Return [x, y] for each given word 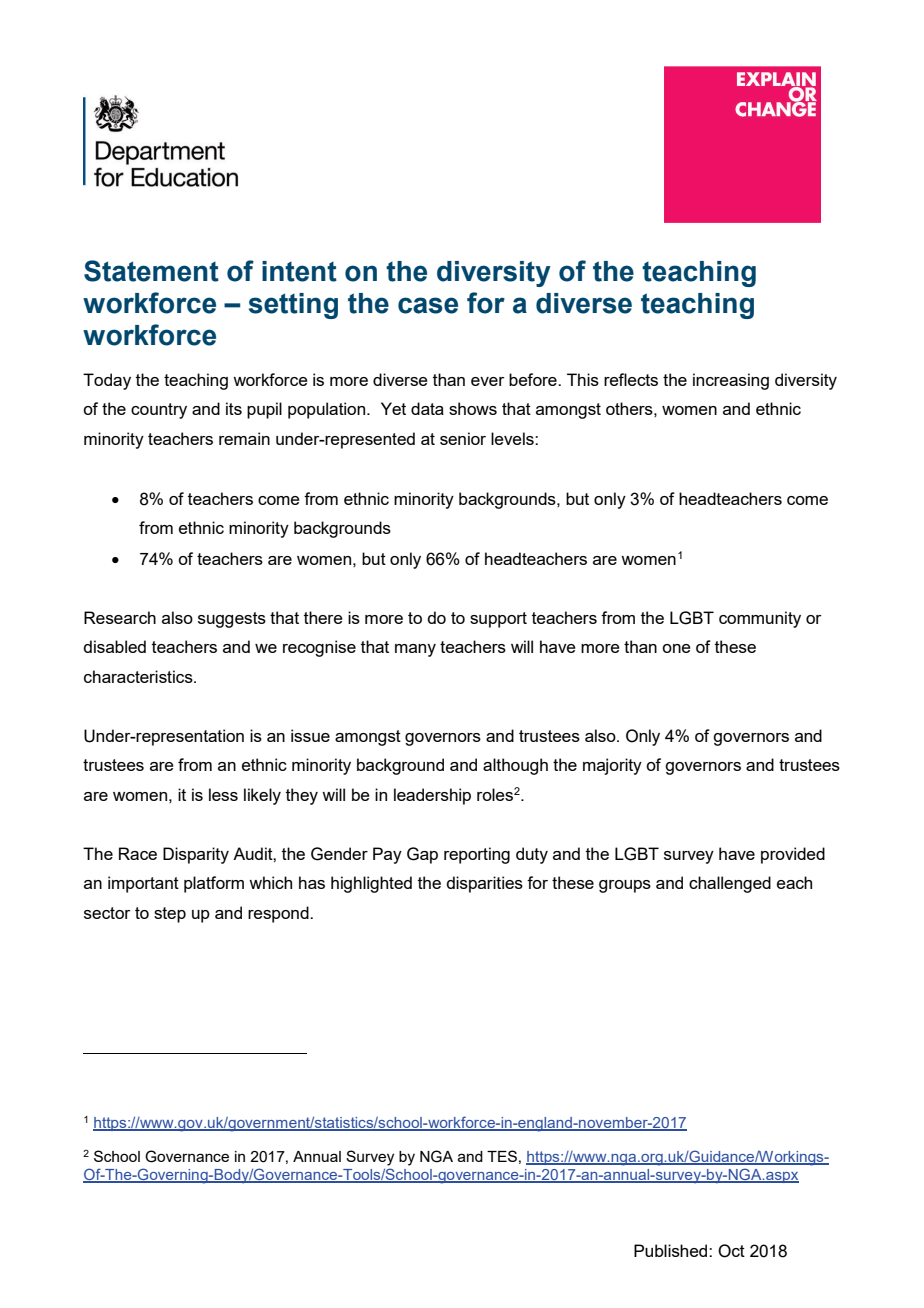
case [428, 305]
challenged [730, 884]
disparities [484, 884]
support [498, 620]
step [170, 915]
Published [672, 1250]
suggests [232, 620]
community [760, 619]
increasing [731, 381]
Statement [151, 271]
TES [502, 1156]
